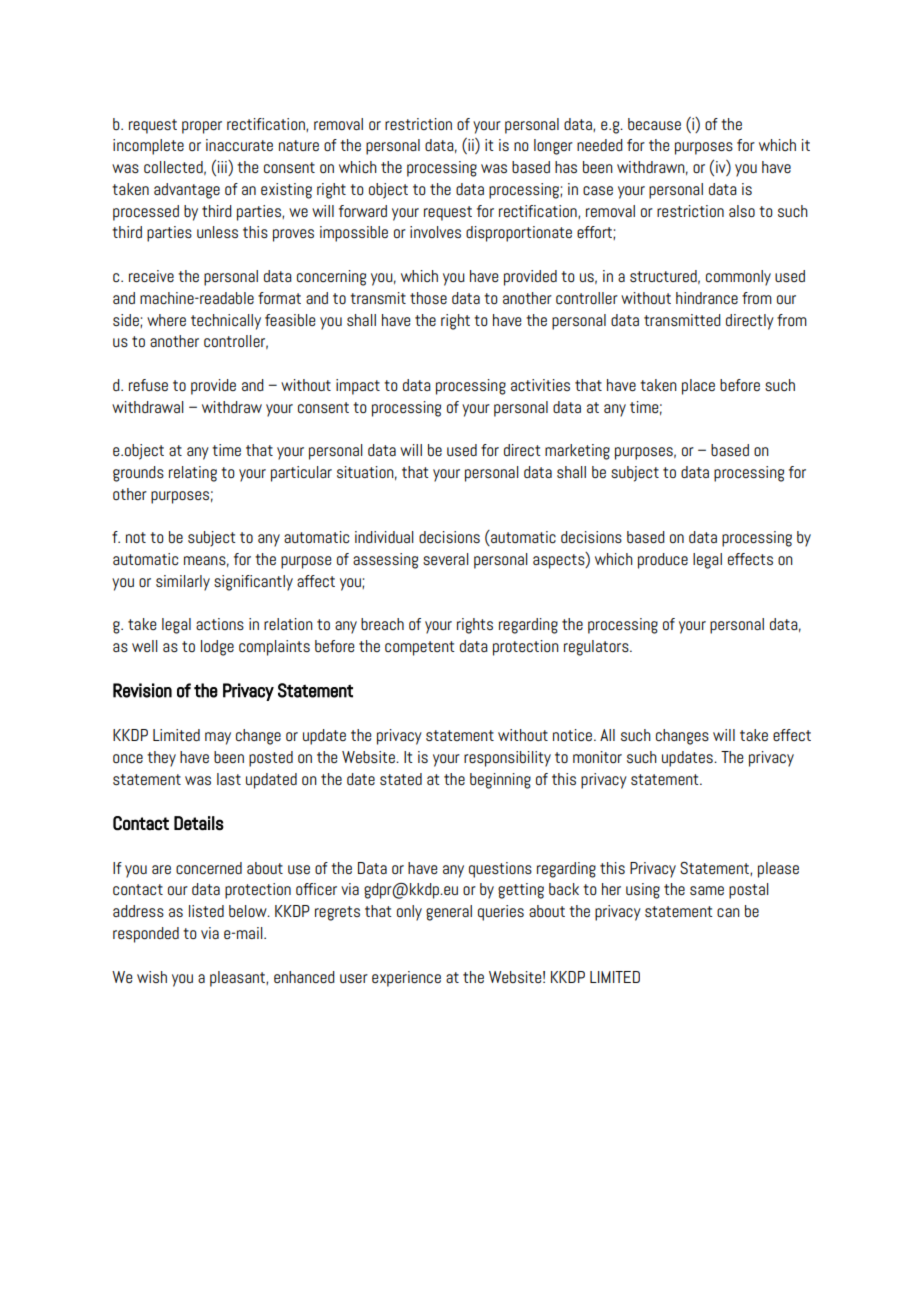  Describe the element at coordinates (707, 890) in the document. I see `same` at that location.
